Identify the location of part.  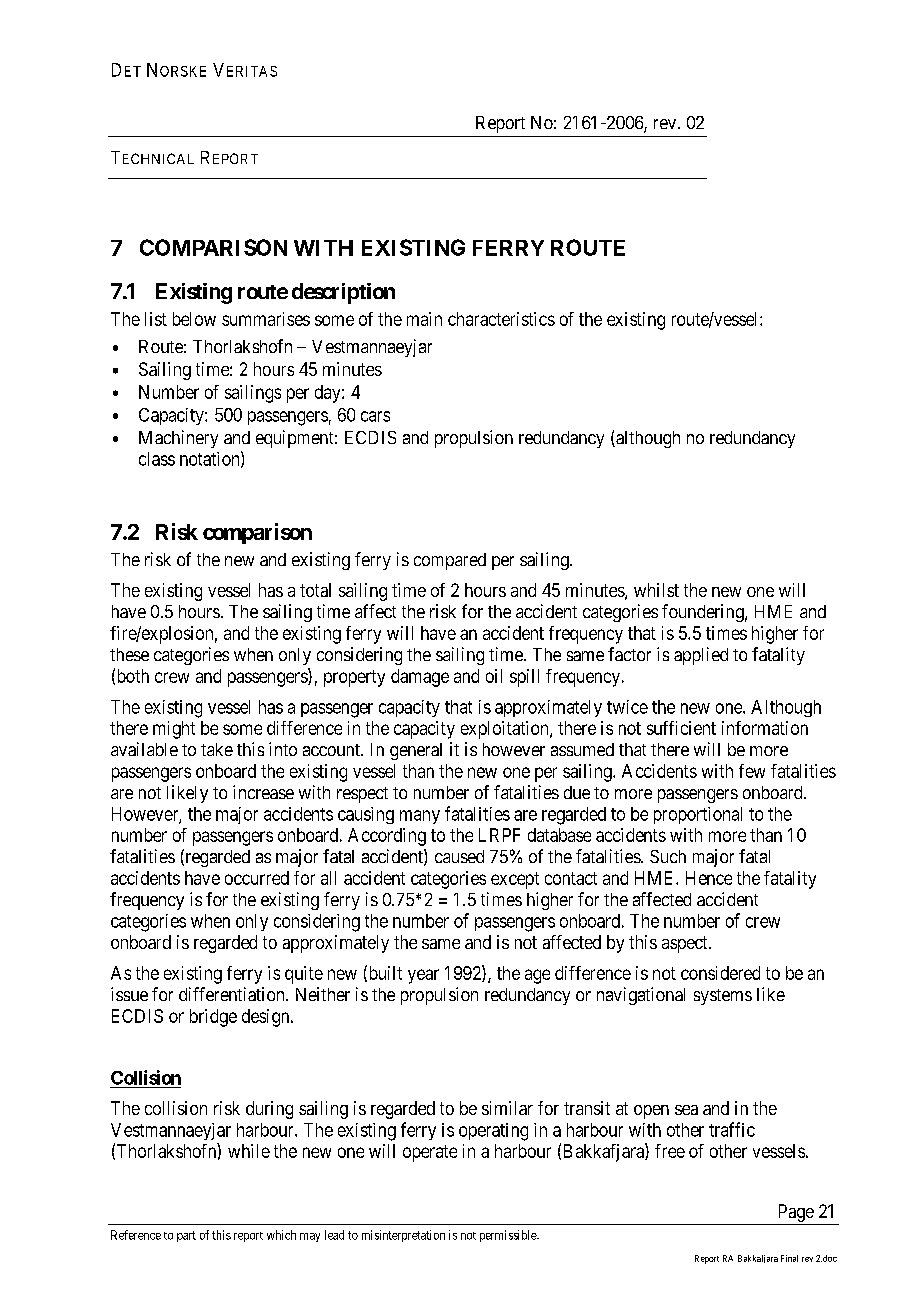
(186, 1236).
